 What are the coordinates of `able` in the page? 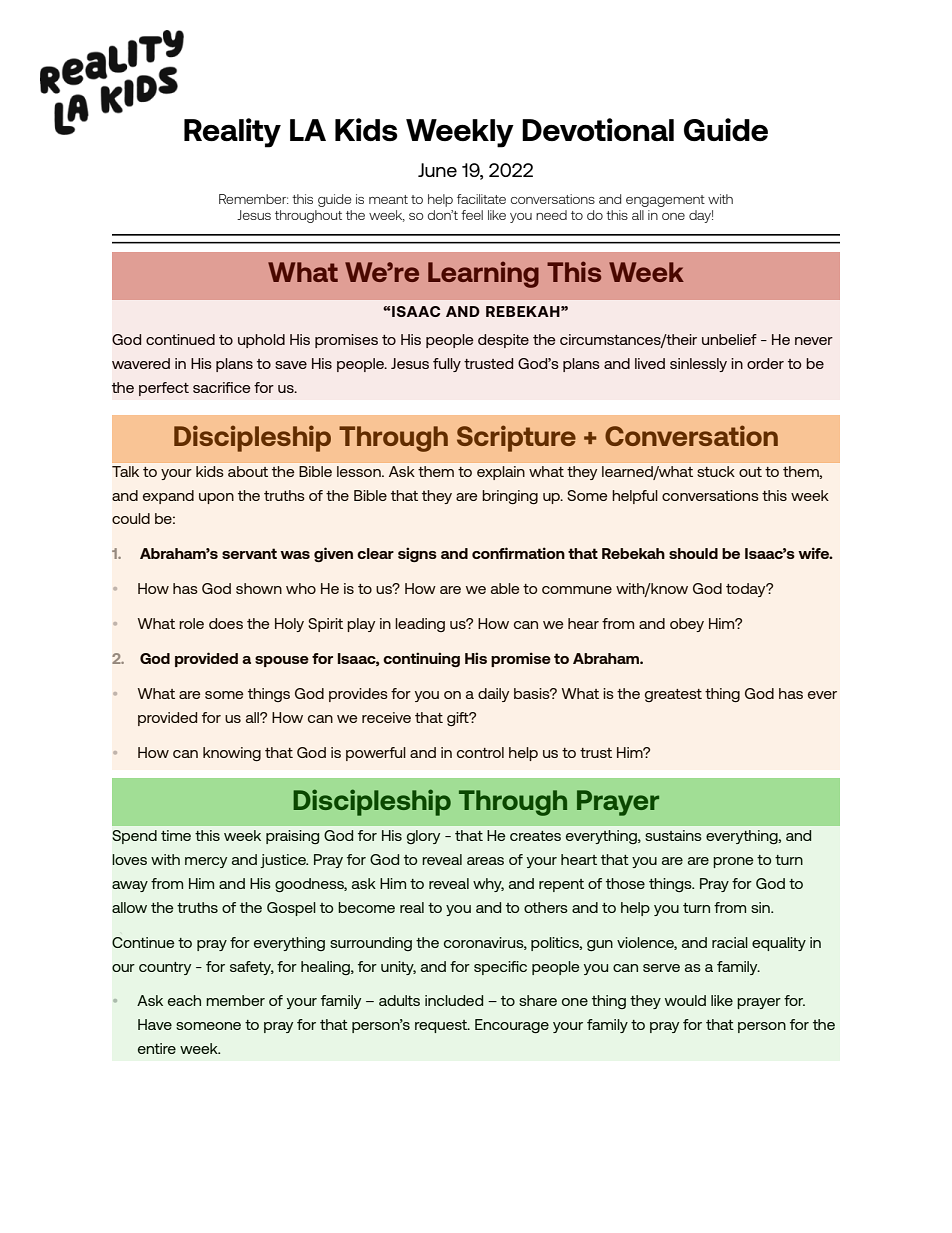 It's located at (505, 588).
